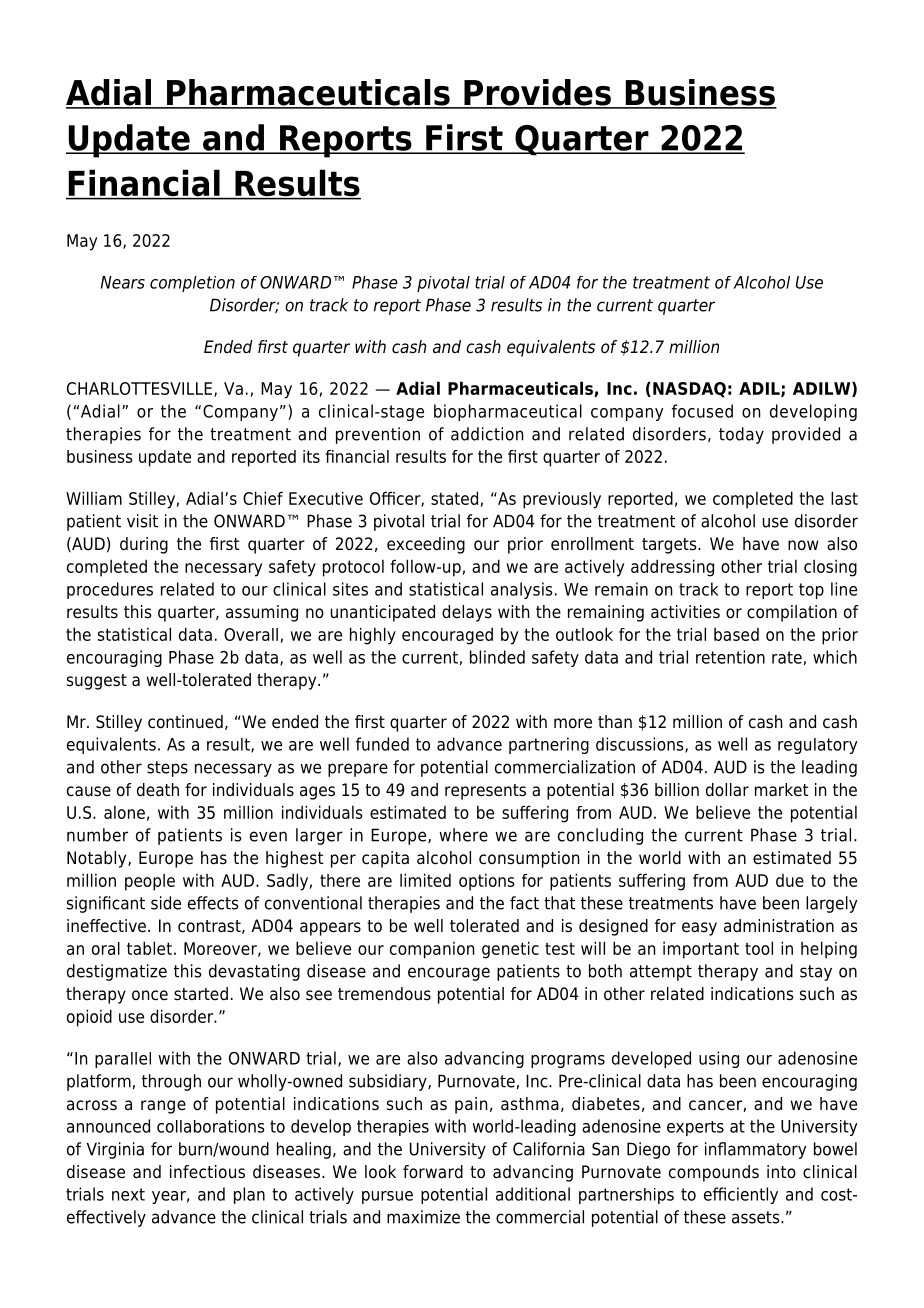  I want to click on where, so click(463, 835).
